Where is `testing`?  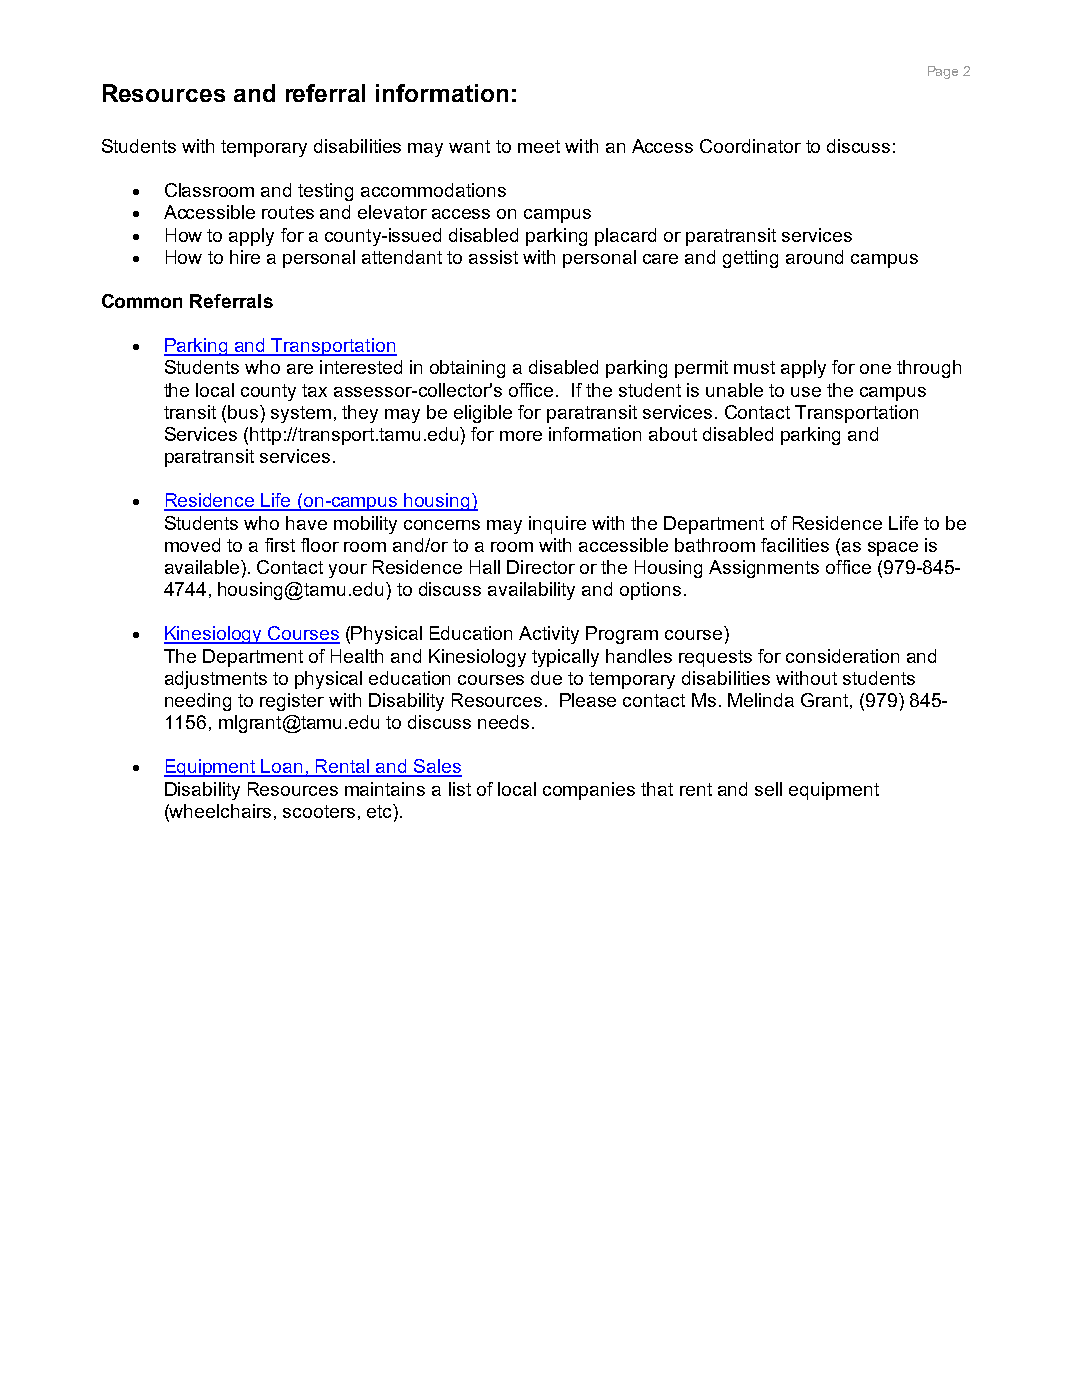
testing is located at coordinates (325, 192).
